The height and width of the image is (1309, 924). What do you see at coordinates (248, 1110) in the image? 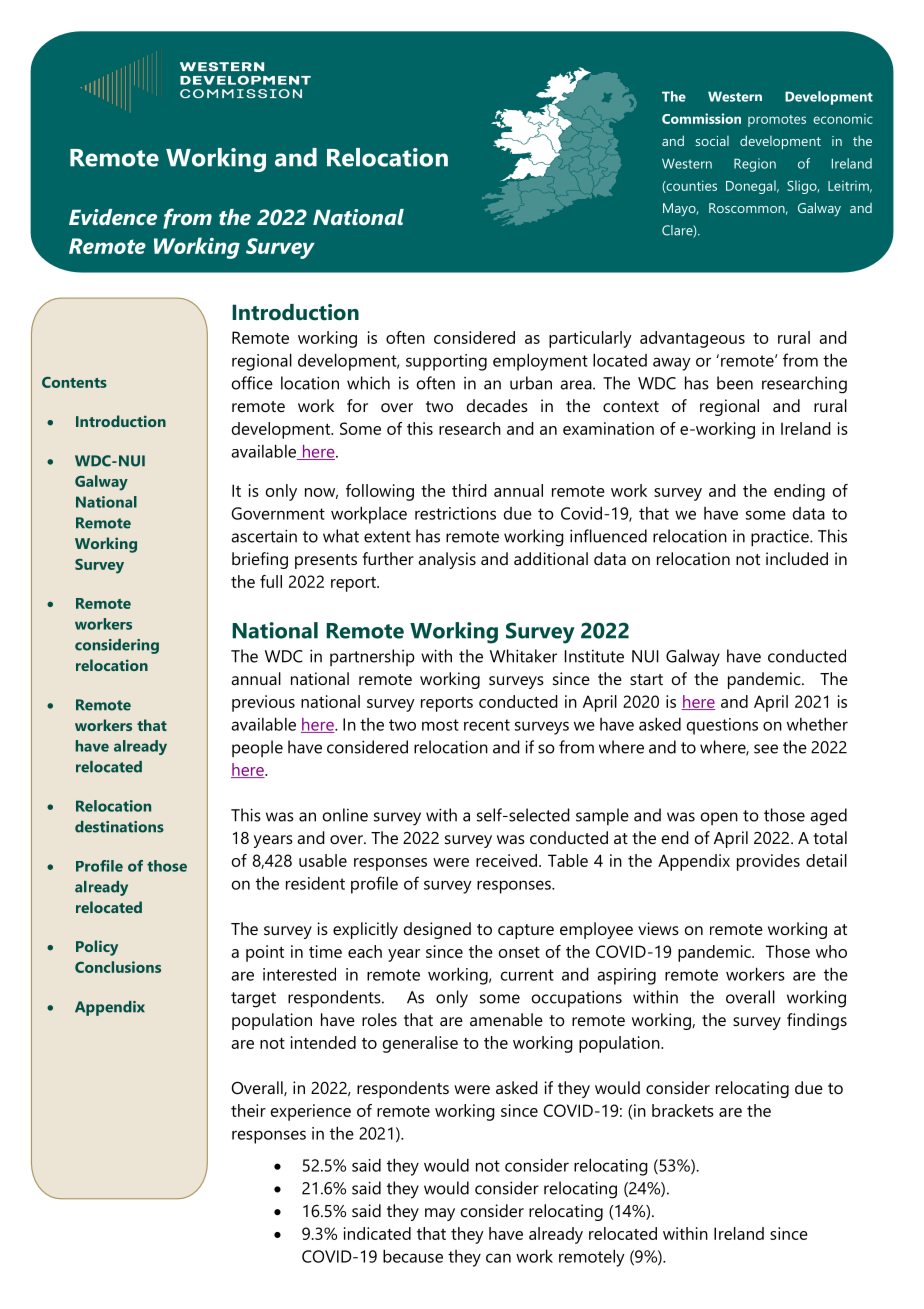
I see `their` at bounding box center [248, 1110].
